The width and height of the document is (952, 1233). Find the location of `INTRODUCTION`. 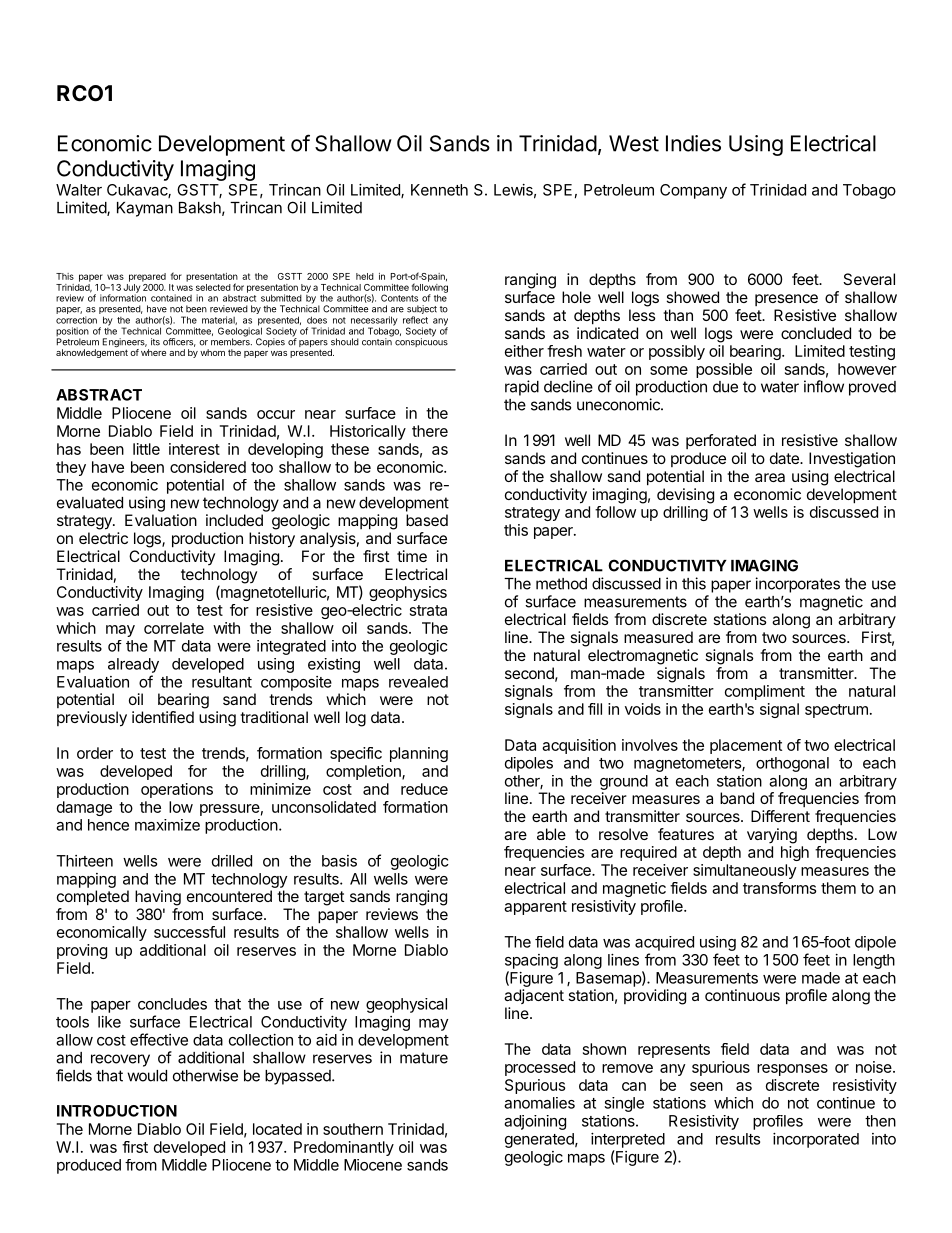

INTRODUCTION is located at coordinates (117, 1111).
